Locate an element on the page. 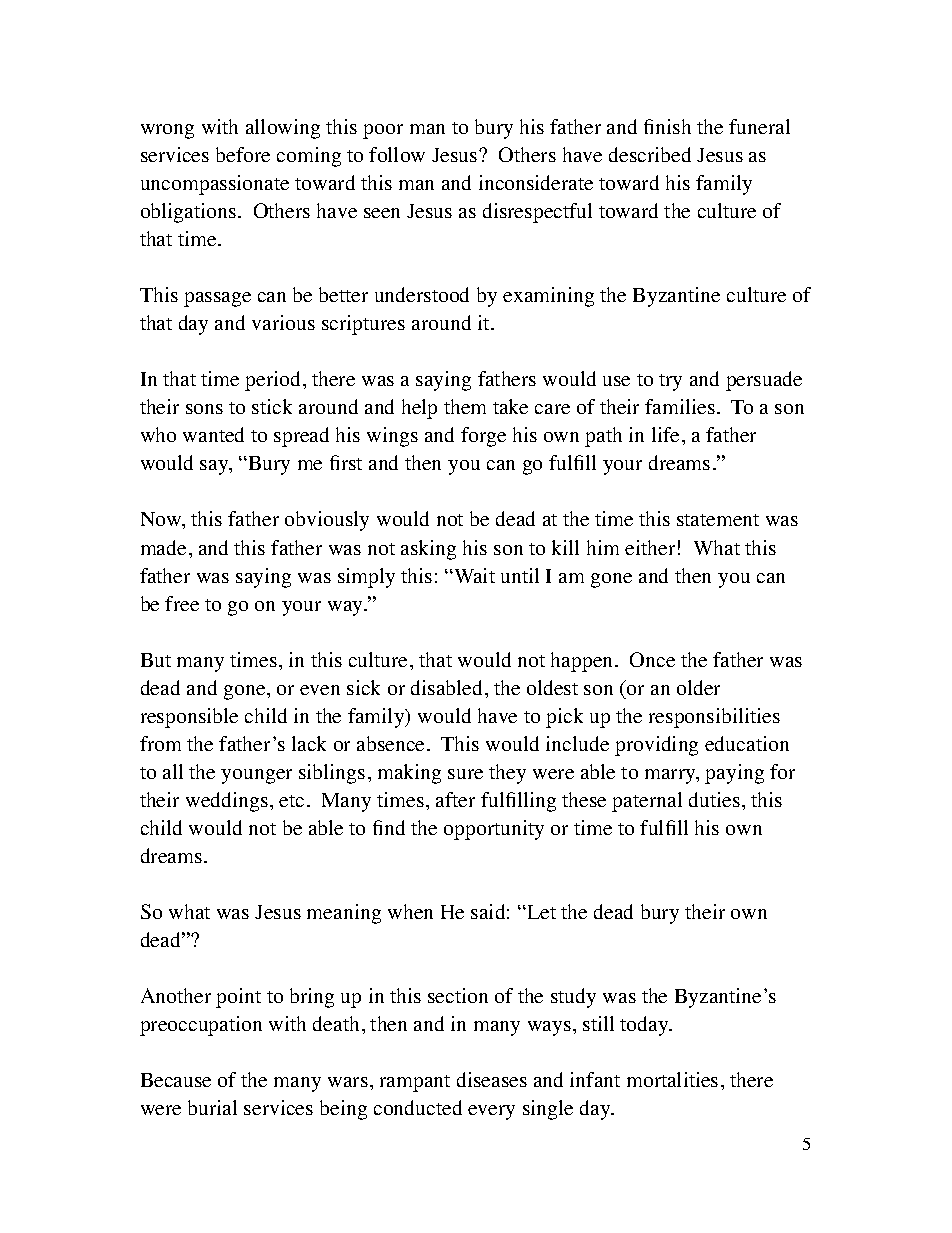 The width and height of the page is (952, 1233). follow is located at coordinates (397, 154).
